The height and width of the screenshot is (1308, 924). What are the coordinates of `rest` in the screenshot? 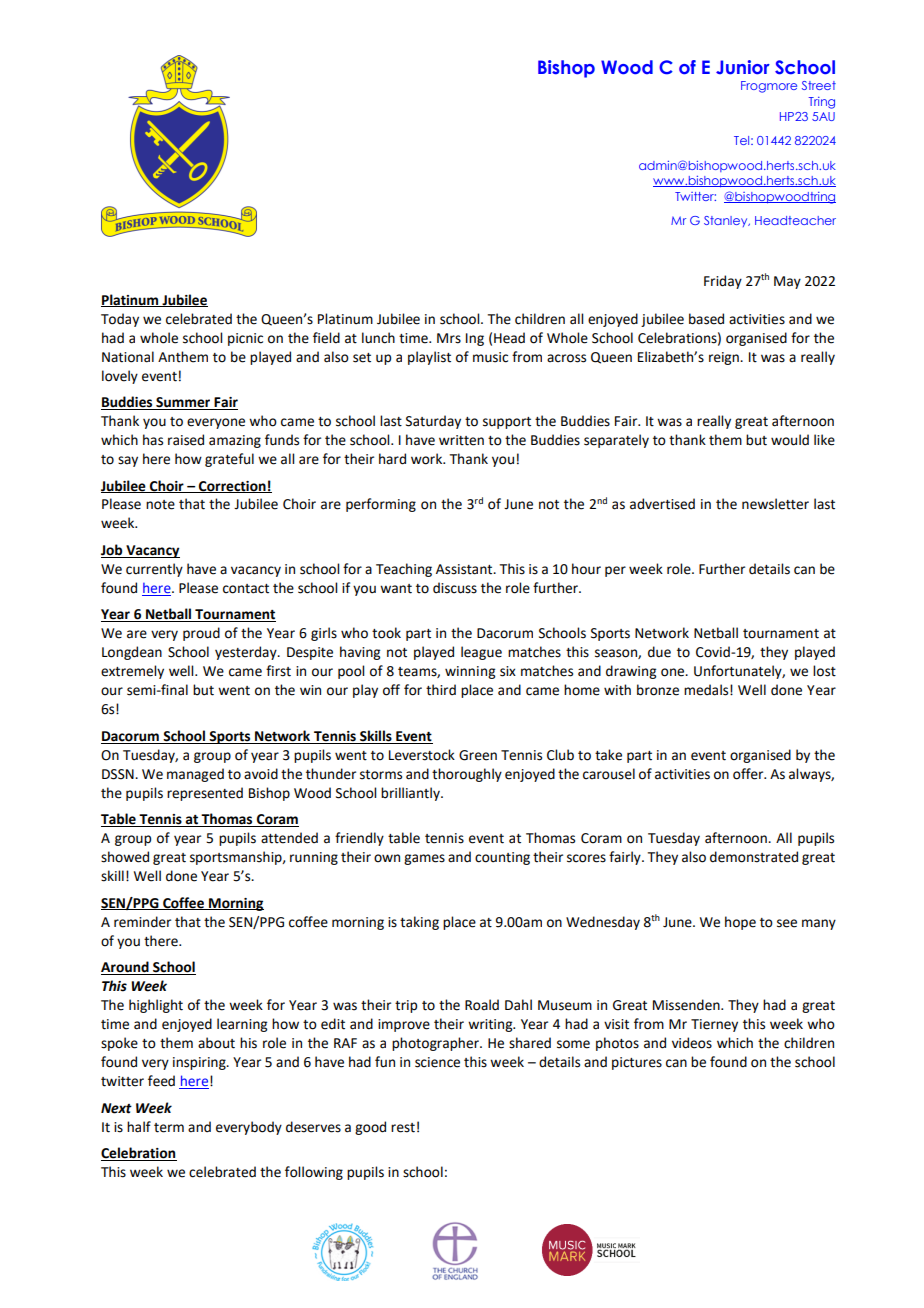 It's located at (403, 1128).
